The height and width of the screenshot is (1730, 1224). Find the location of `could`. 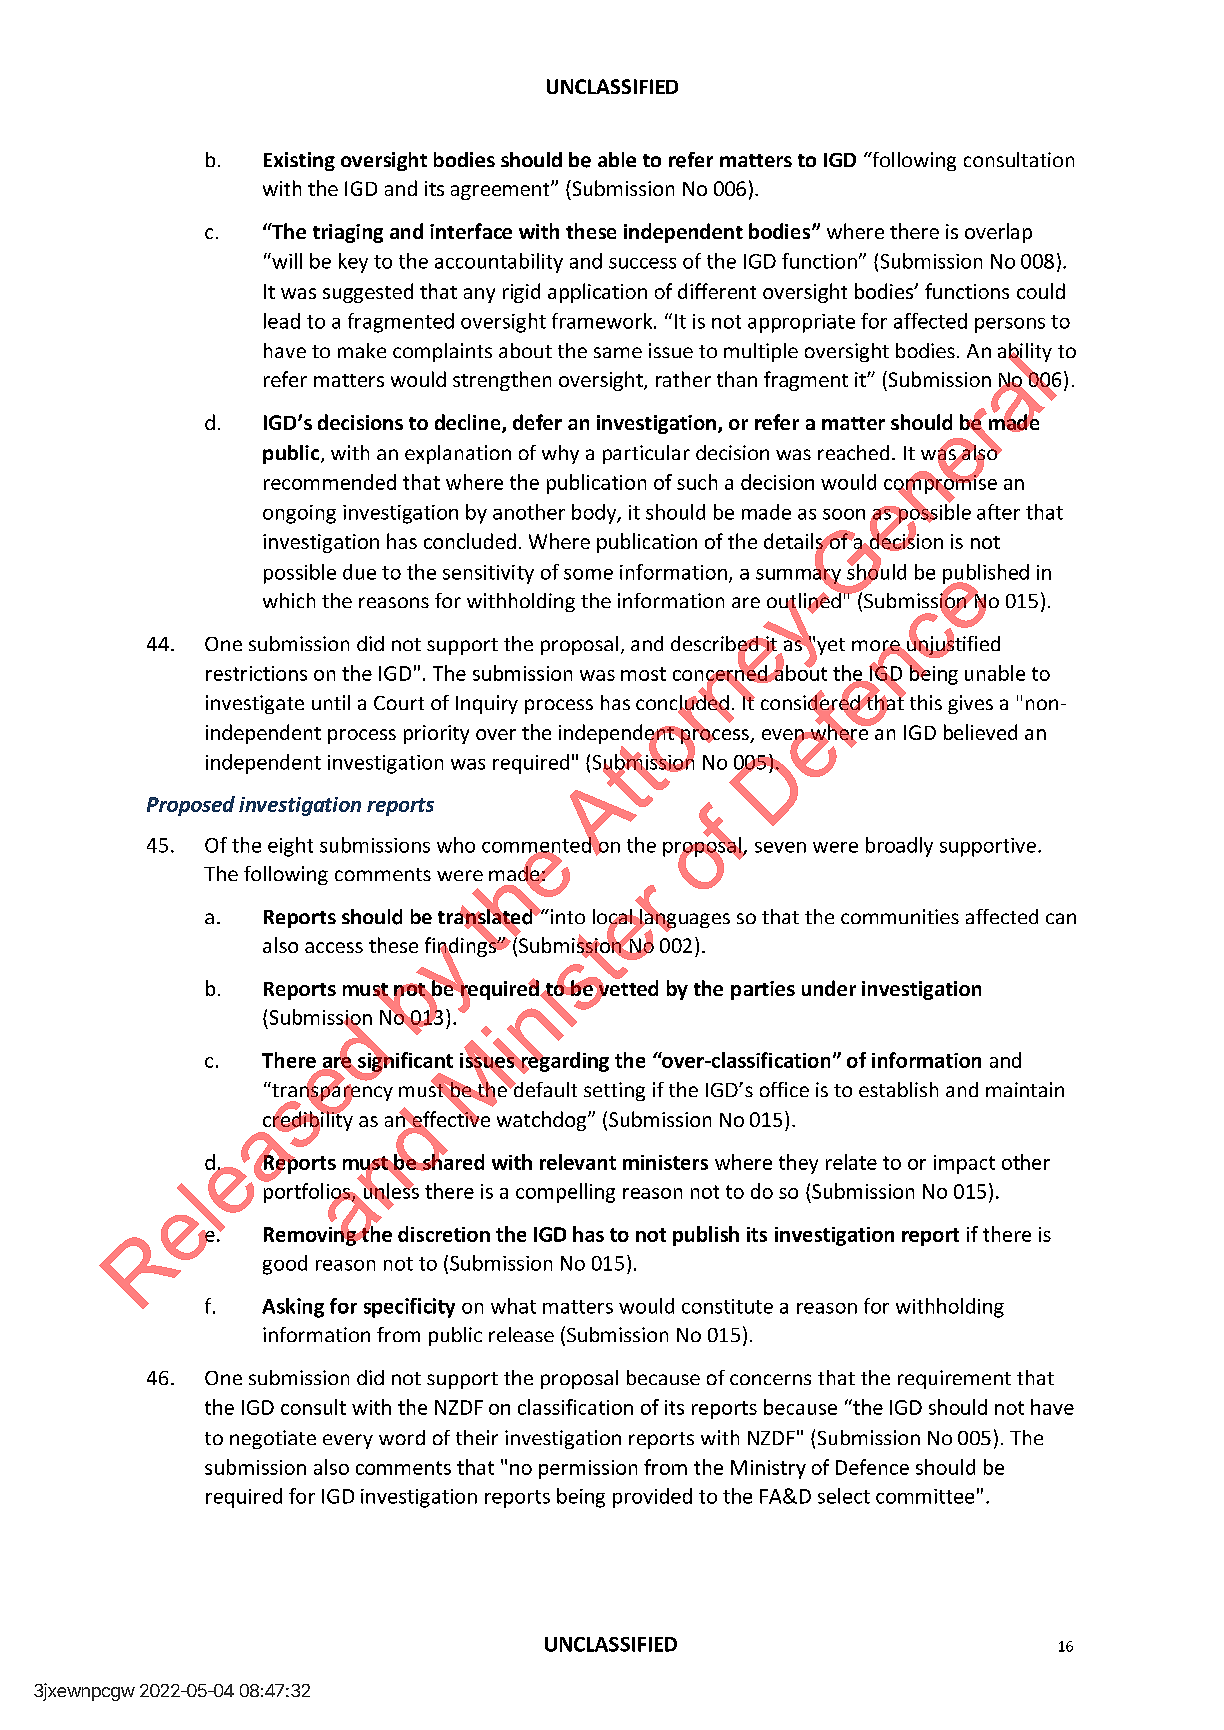

could is located at coordinates (1041, 291).
